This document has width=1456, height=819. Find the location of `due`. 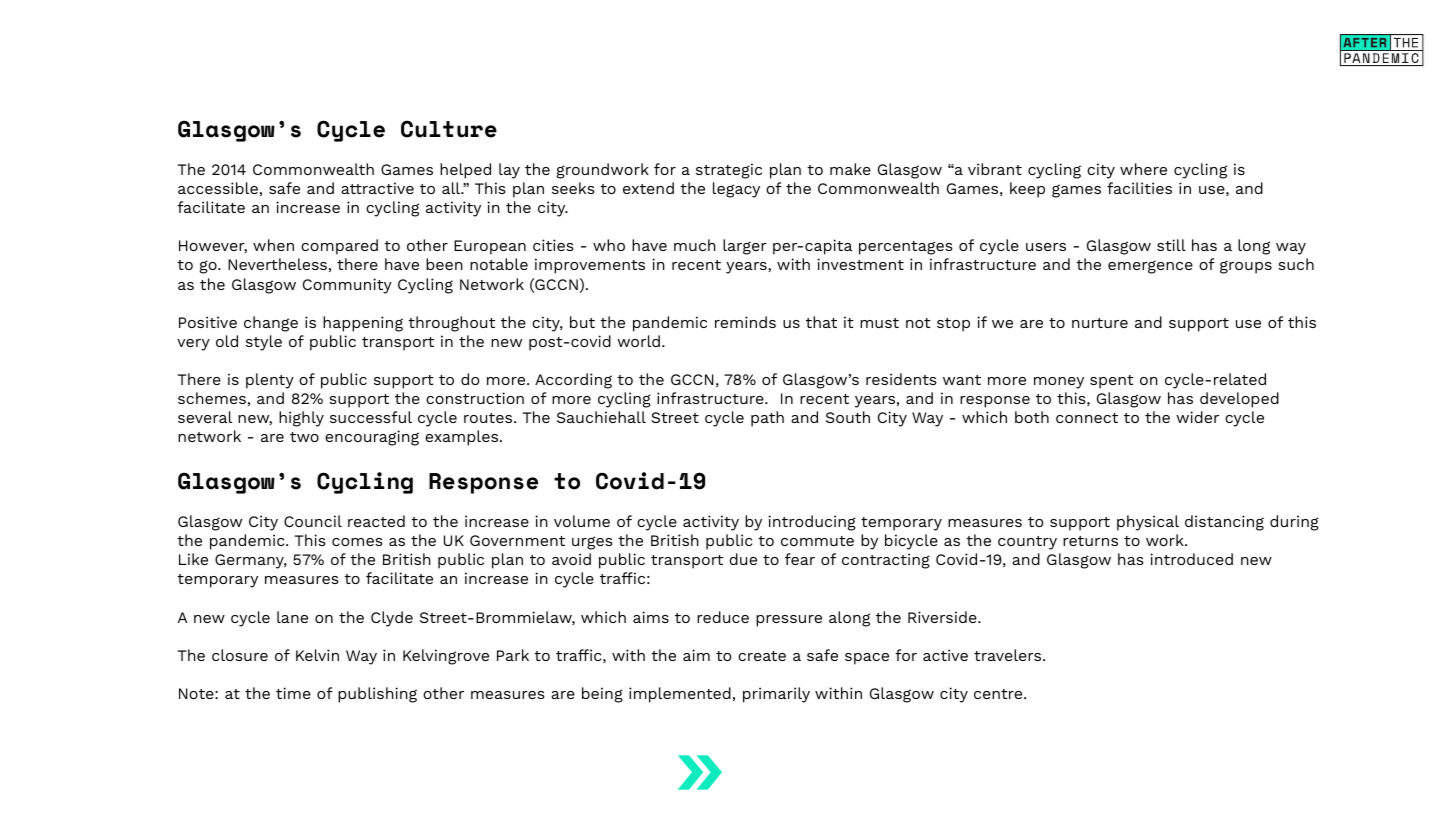

due is located at coordinates (743, 559).
